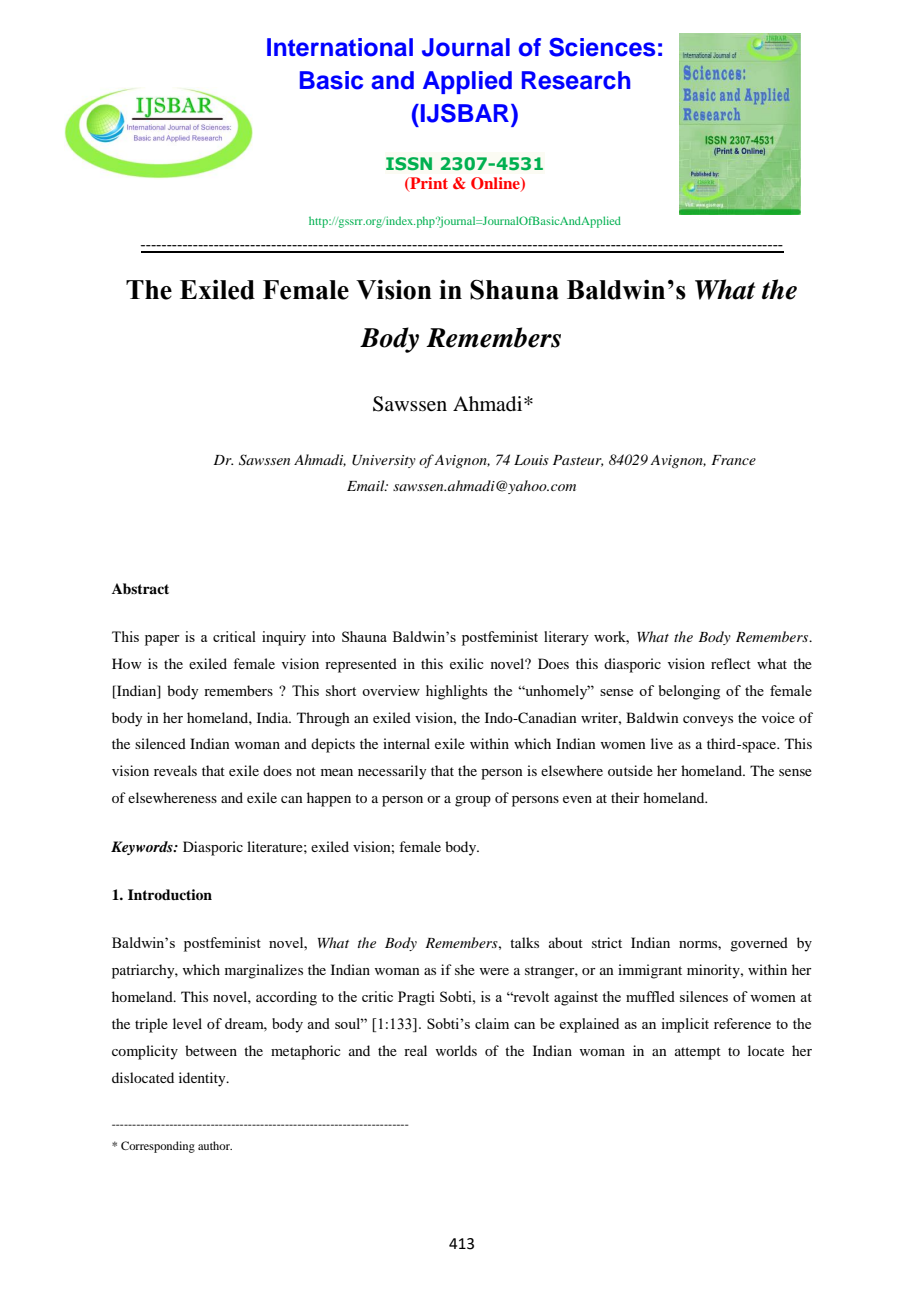  What do you see at coordinates (531, 460) in the image?
I see `Louis` at bounding box center [531, 460].
